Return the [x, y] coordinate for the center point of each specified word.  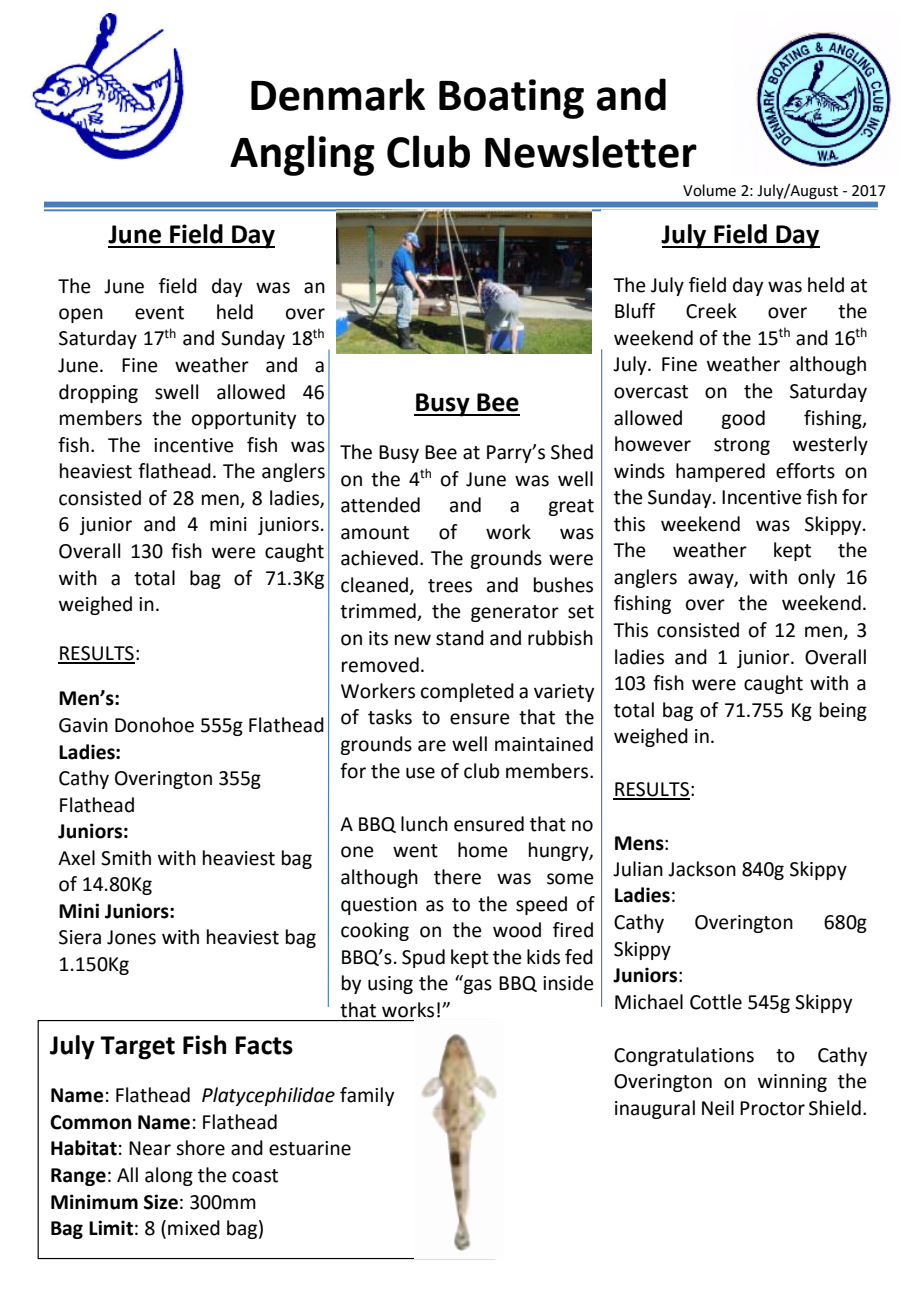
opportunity [244, 420]
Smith [126, 858]
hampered [720, 472]
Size [161, 1202]
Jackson [702, 869]
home [483, 850]
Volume [709, 190]
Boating [511, 99]
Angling [302, 155]
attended [380, 505]
